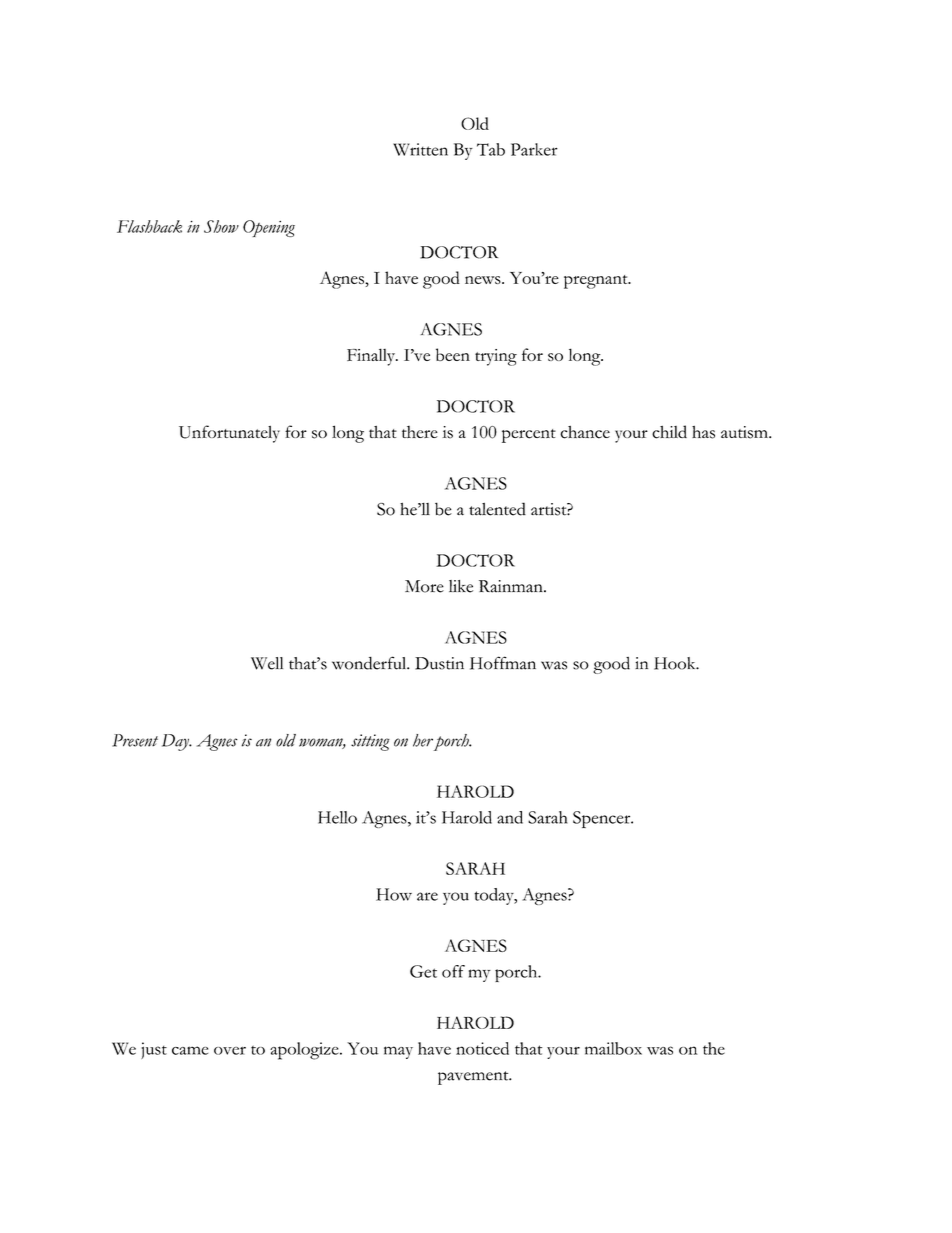 The image size is (952, 1233). I want to click on Show, so click(221, 226).
